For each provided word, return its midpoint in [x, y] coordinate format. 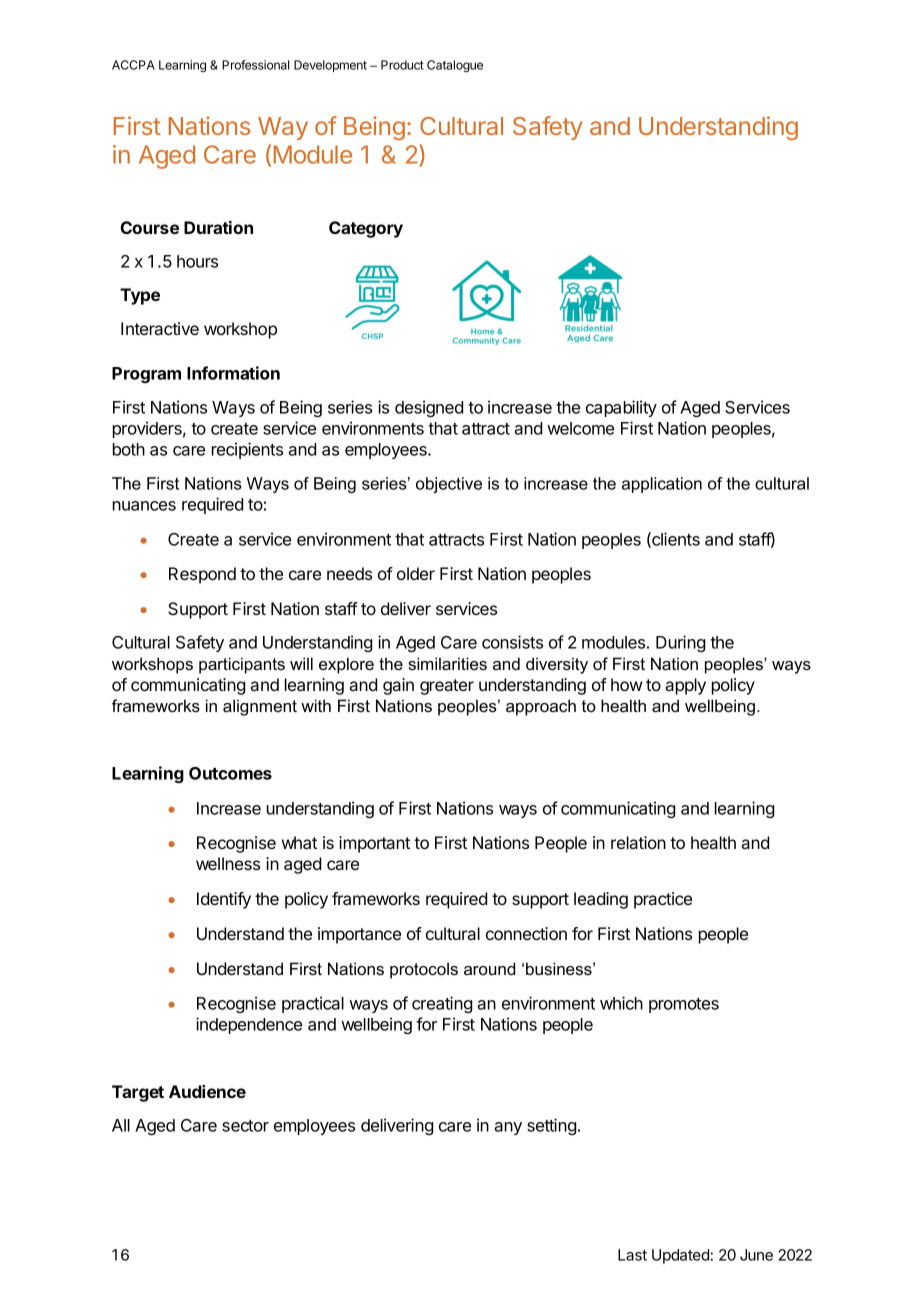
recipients [247, 450]
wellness [228, 863]
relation [638, 842]
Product [402, 65]
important [374, 844]
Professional [255, 65]
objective [449, 485]
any [508, 1128]
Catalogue [455, 66]
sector [245, 1126]
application [662, 485]
